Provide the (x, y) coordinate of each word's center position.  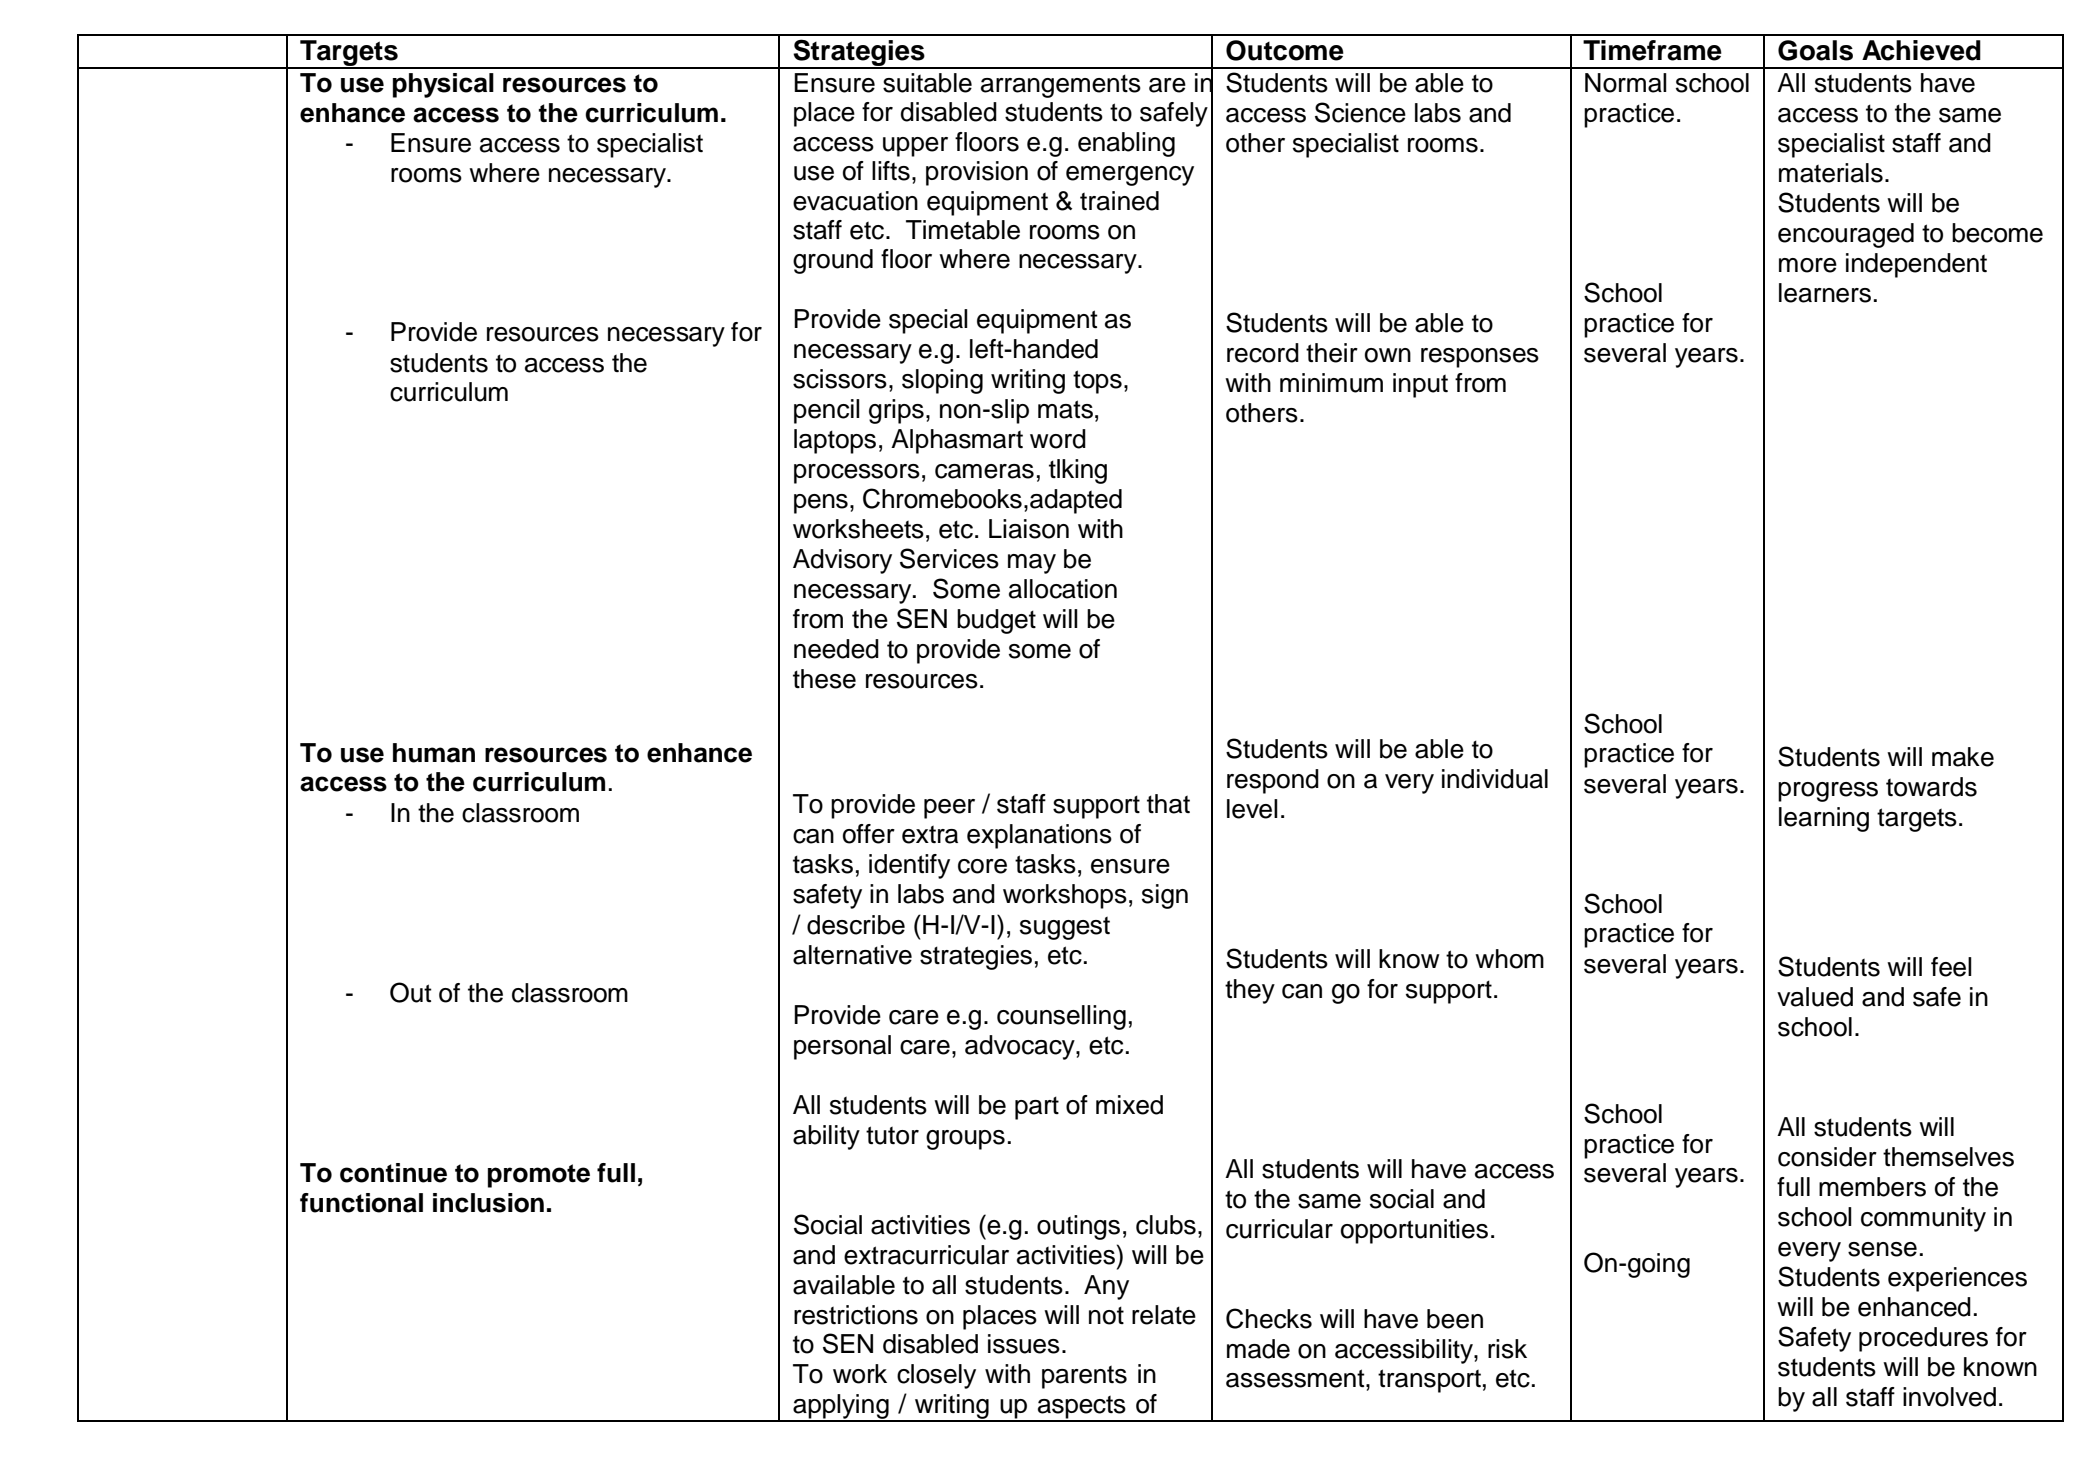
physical (443, 85)
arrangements (1061, 86)
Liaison (1029, 529)
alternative (852, 955)
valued (1815, 997)
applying (841, 1408)
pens (821, 504)
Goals (1815, 50)
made (1258, 1349)
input (1420, 385)
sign (1165, 896)
